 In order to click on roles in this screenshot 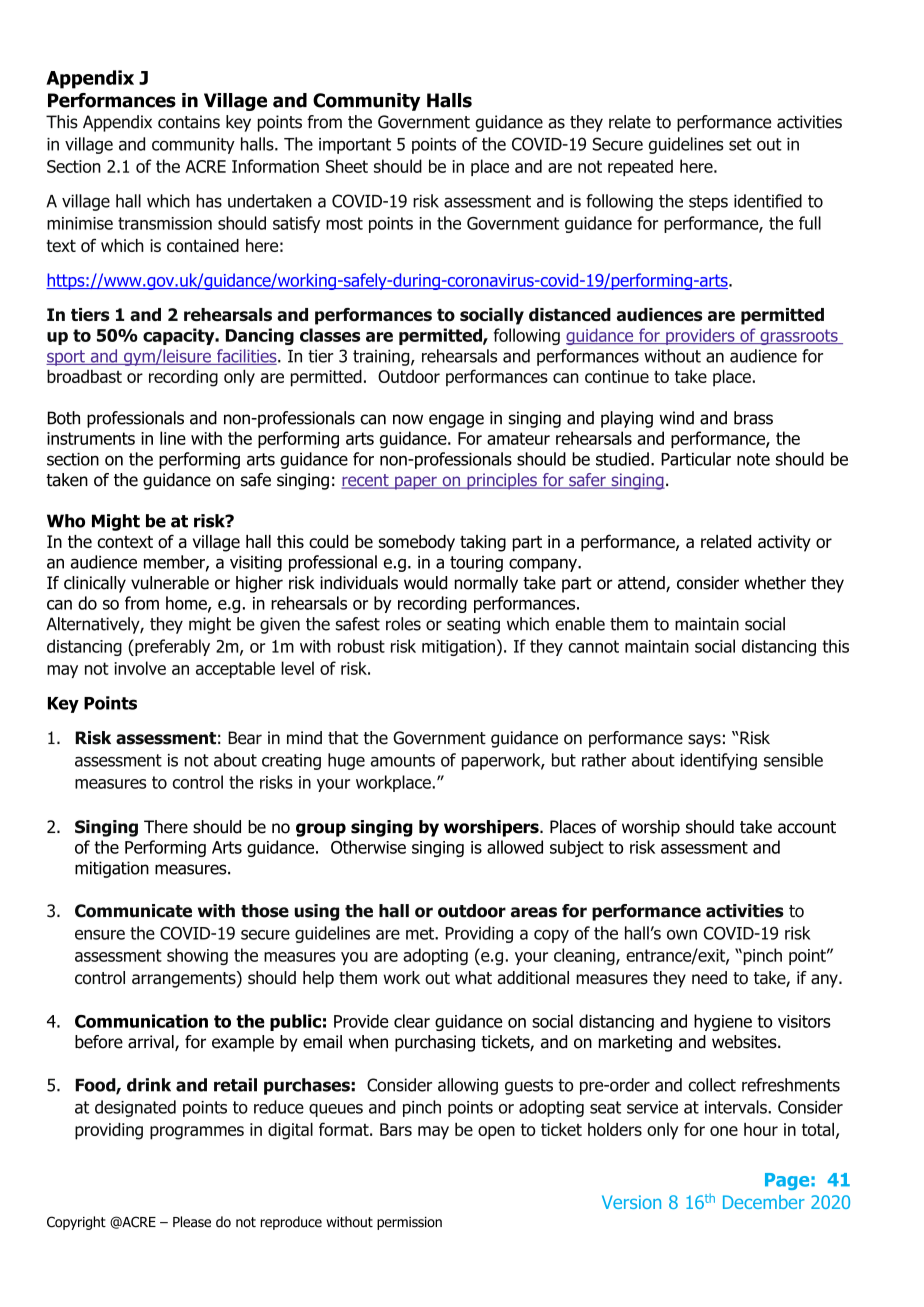, I will do `click(403, 624)`.
